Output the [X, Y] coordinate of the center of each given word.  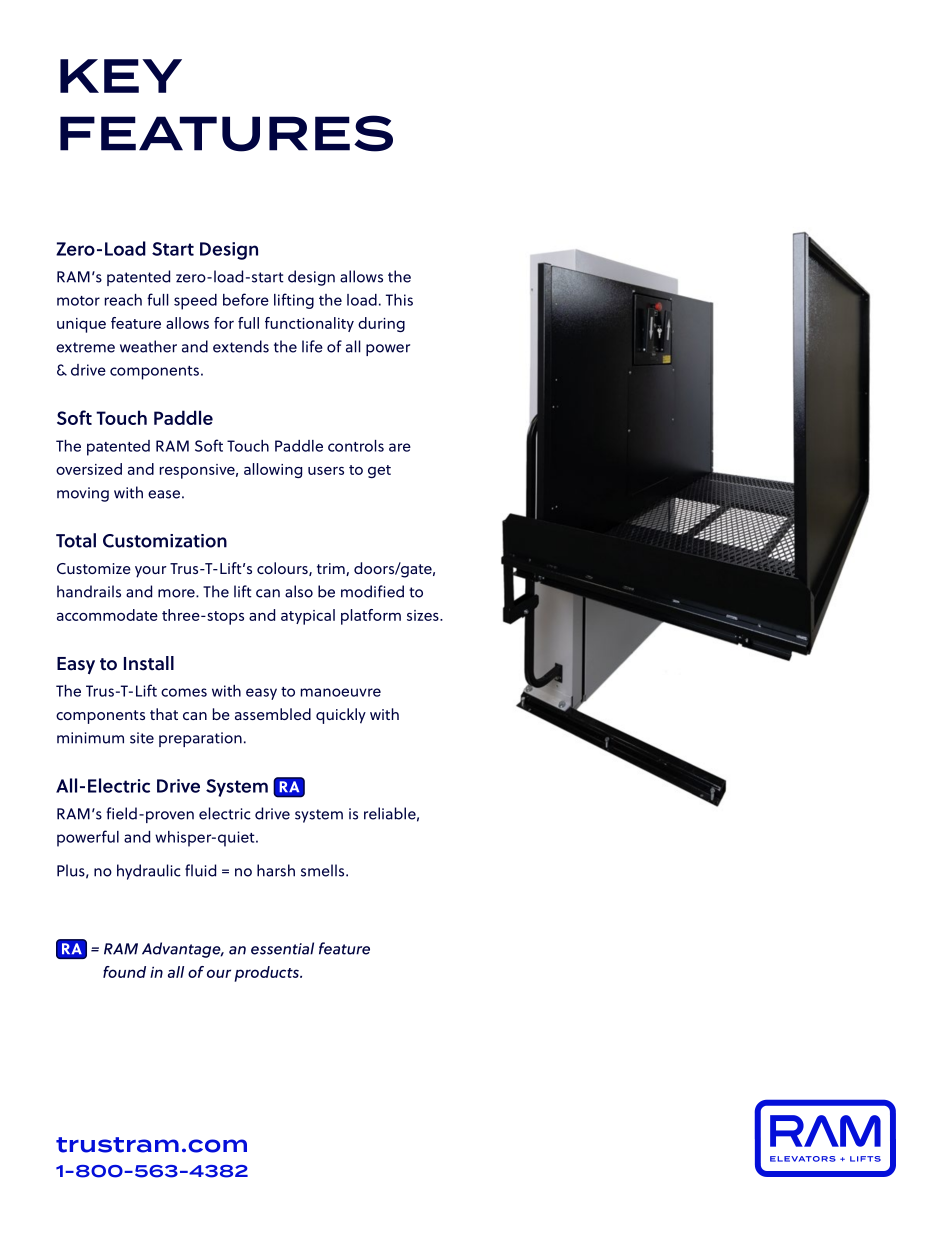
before [246, 299]
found [124, 972]
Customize [94, 568]
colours [283, 569]
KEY [121, 76]
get [379, 471]
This [399, 300]
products [268, 974]
